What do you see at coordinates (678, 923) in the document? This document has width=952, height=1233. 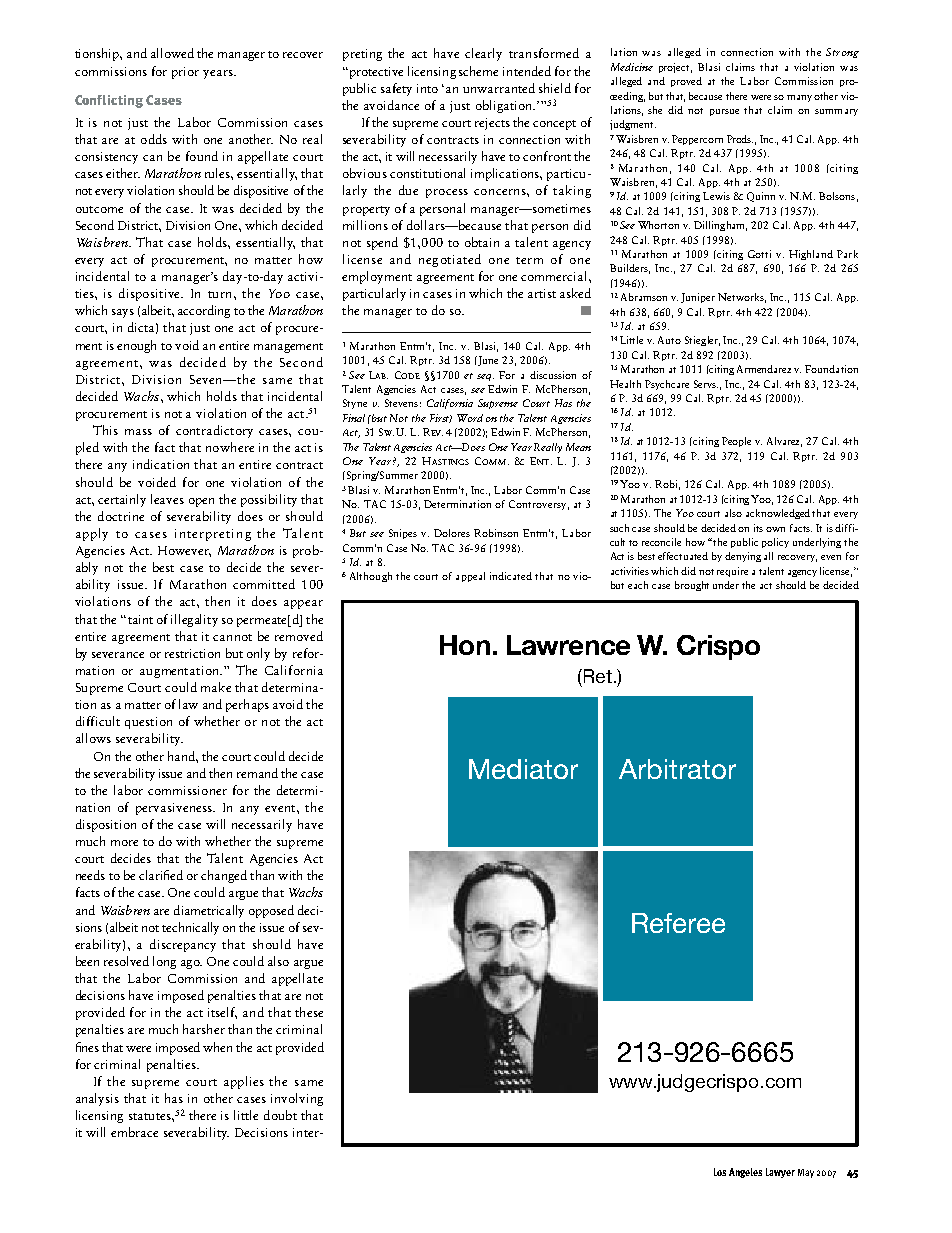 I see `Referee` at bounding box center [678, 923].
